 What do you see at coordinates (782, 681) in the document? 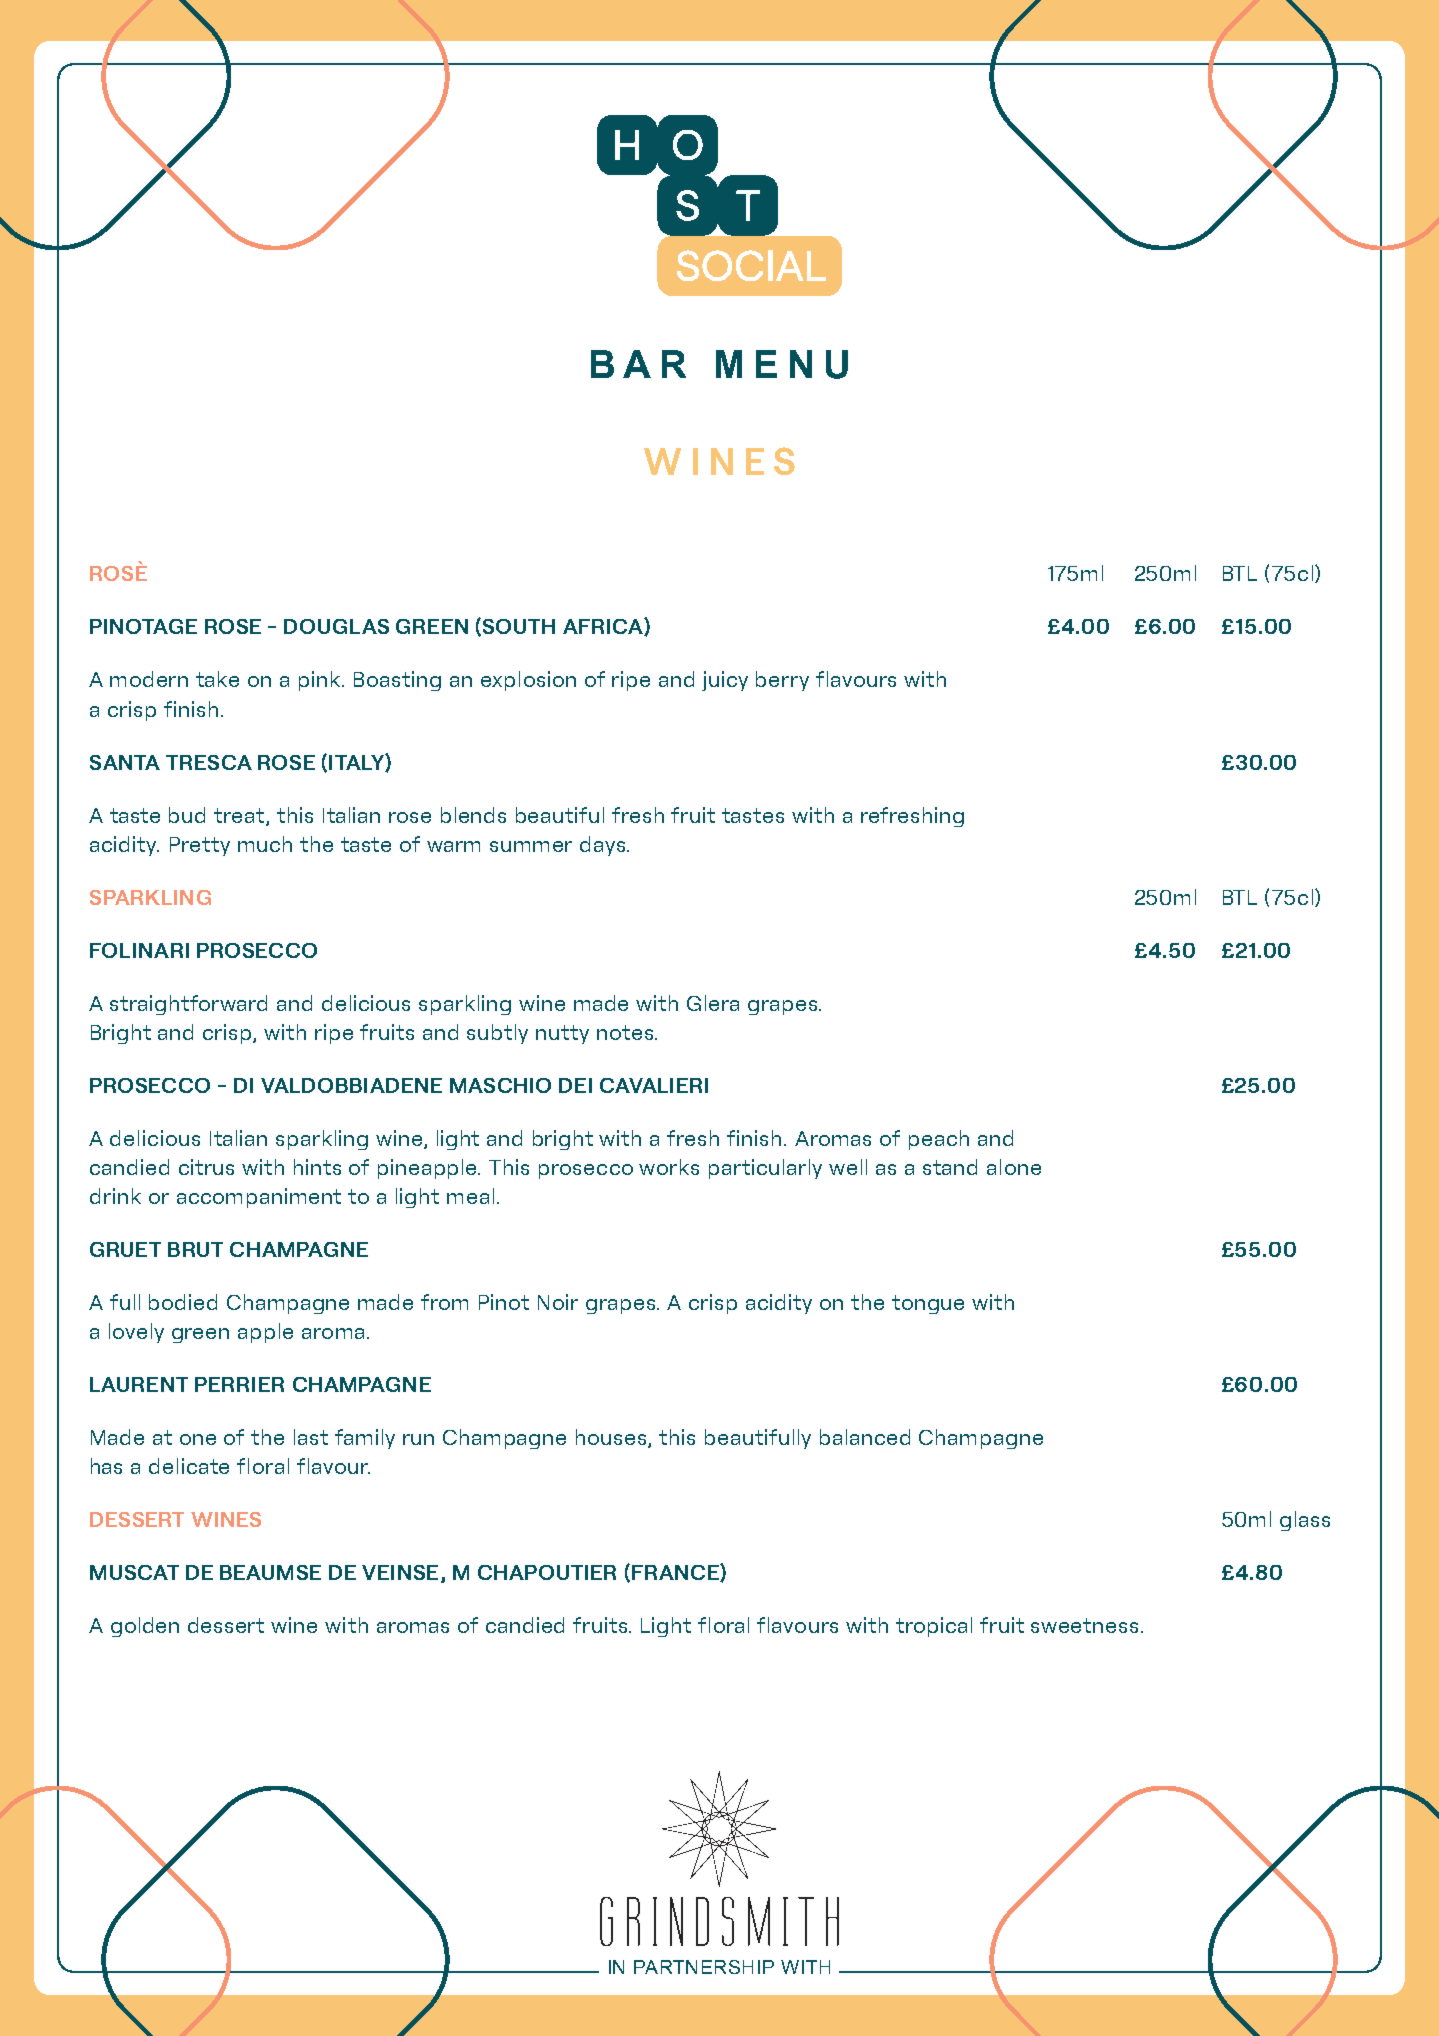
I see `berry` at bounding box center [782, 681].
